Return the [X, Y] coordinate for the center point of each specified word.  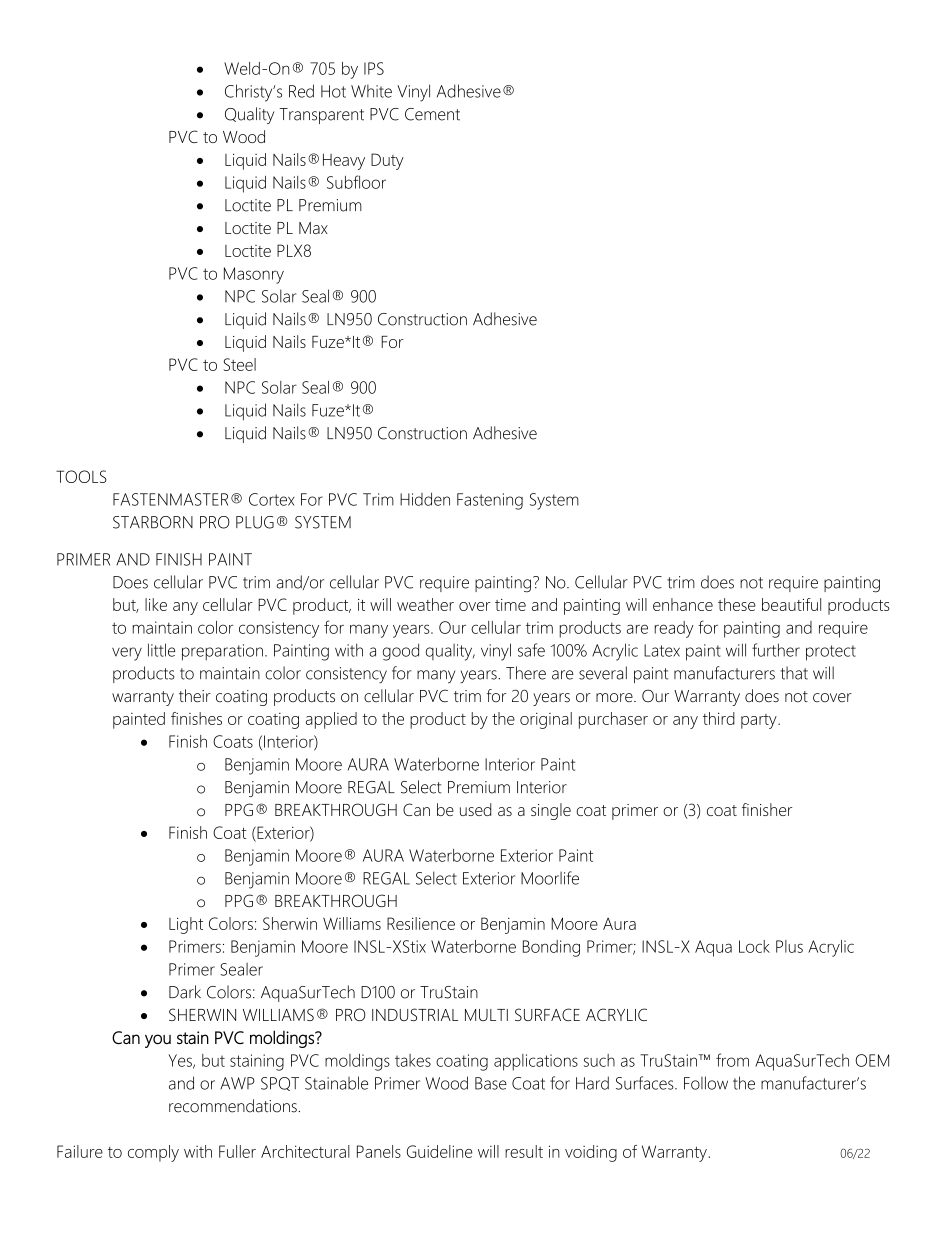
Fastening [490, 501]
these [737, 604]
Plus [789, 946]
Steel [240, 364]
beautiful [791, 604]
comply [153, 1153]
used [475, 809]
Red [301, 91]
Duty [387, 161]
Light [186, 925]
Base [491, 1083]
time [510, 605]
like [156, 604]
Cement [432, 114]
